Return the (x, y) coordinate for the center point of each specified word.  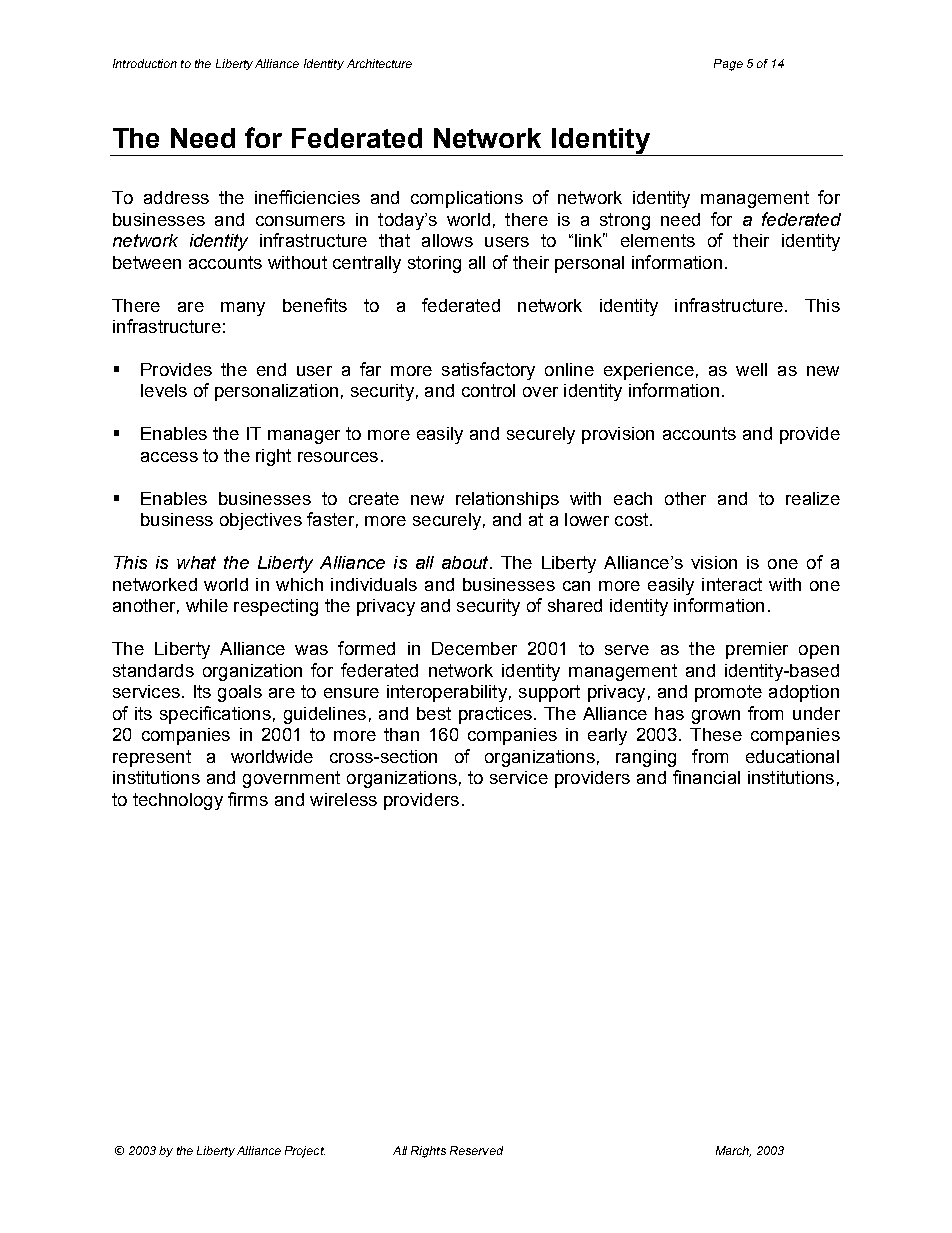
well (751, 369)
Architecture (379, 63)
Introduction (145, 63)
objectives (261, 521)
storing (434, 264)
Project (305, 1152)
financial (706, 777)
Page (728, 65)
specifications (215, 715)
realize (813, 498)
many (243, 309)
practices (495, 715)
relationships (507, 500)
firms (248, 799)
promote (728, 693)
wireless (343, 799)
